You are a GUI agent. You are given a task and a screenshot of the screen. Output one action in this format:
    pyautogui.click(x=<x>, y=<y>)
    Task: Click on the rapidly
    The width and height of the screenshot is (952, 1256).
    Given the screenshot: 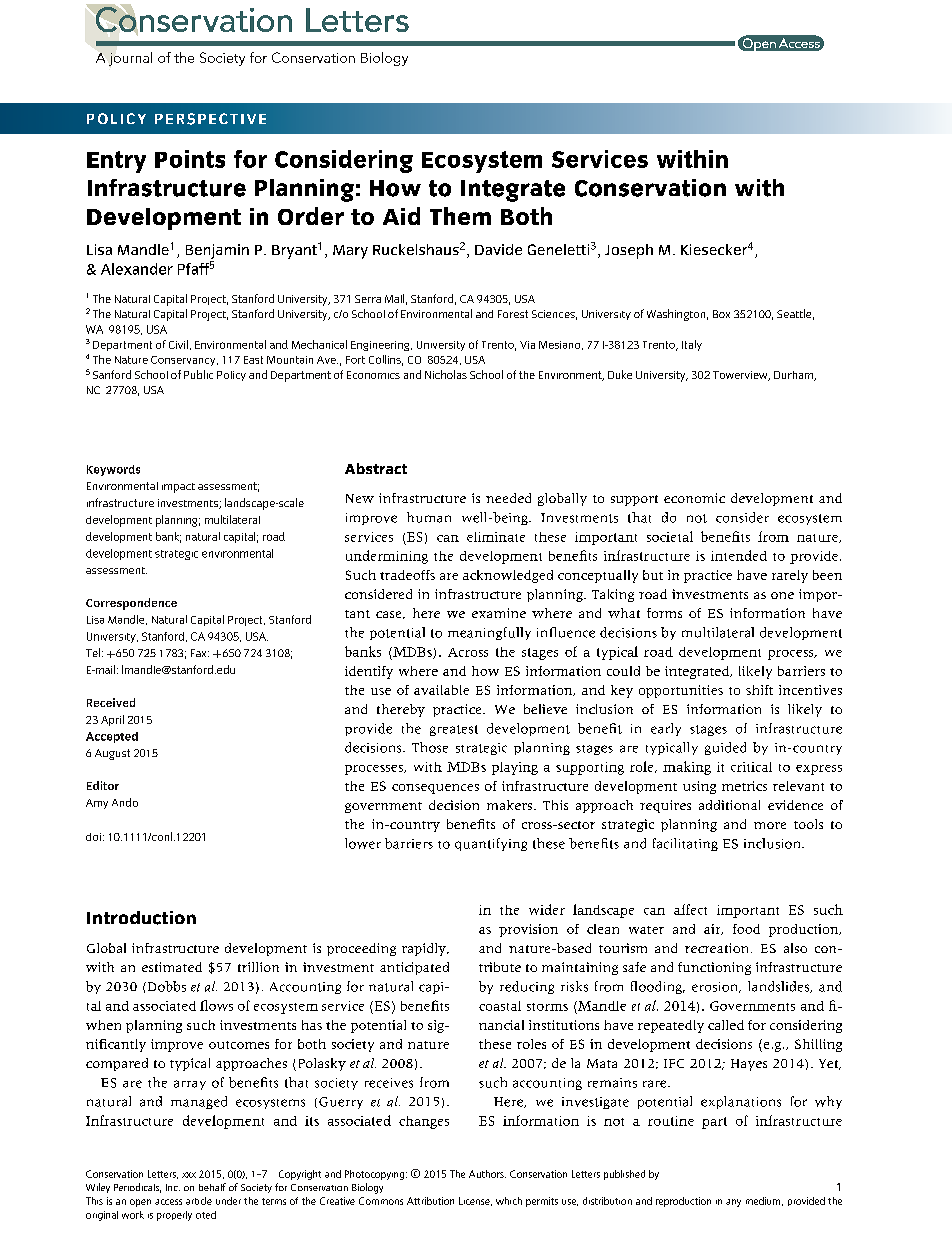 What is the action you would take?
    pyautogui.click(x=425, y=949)
